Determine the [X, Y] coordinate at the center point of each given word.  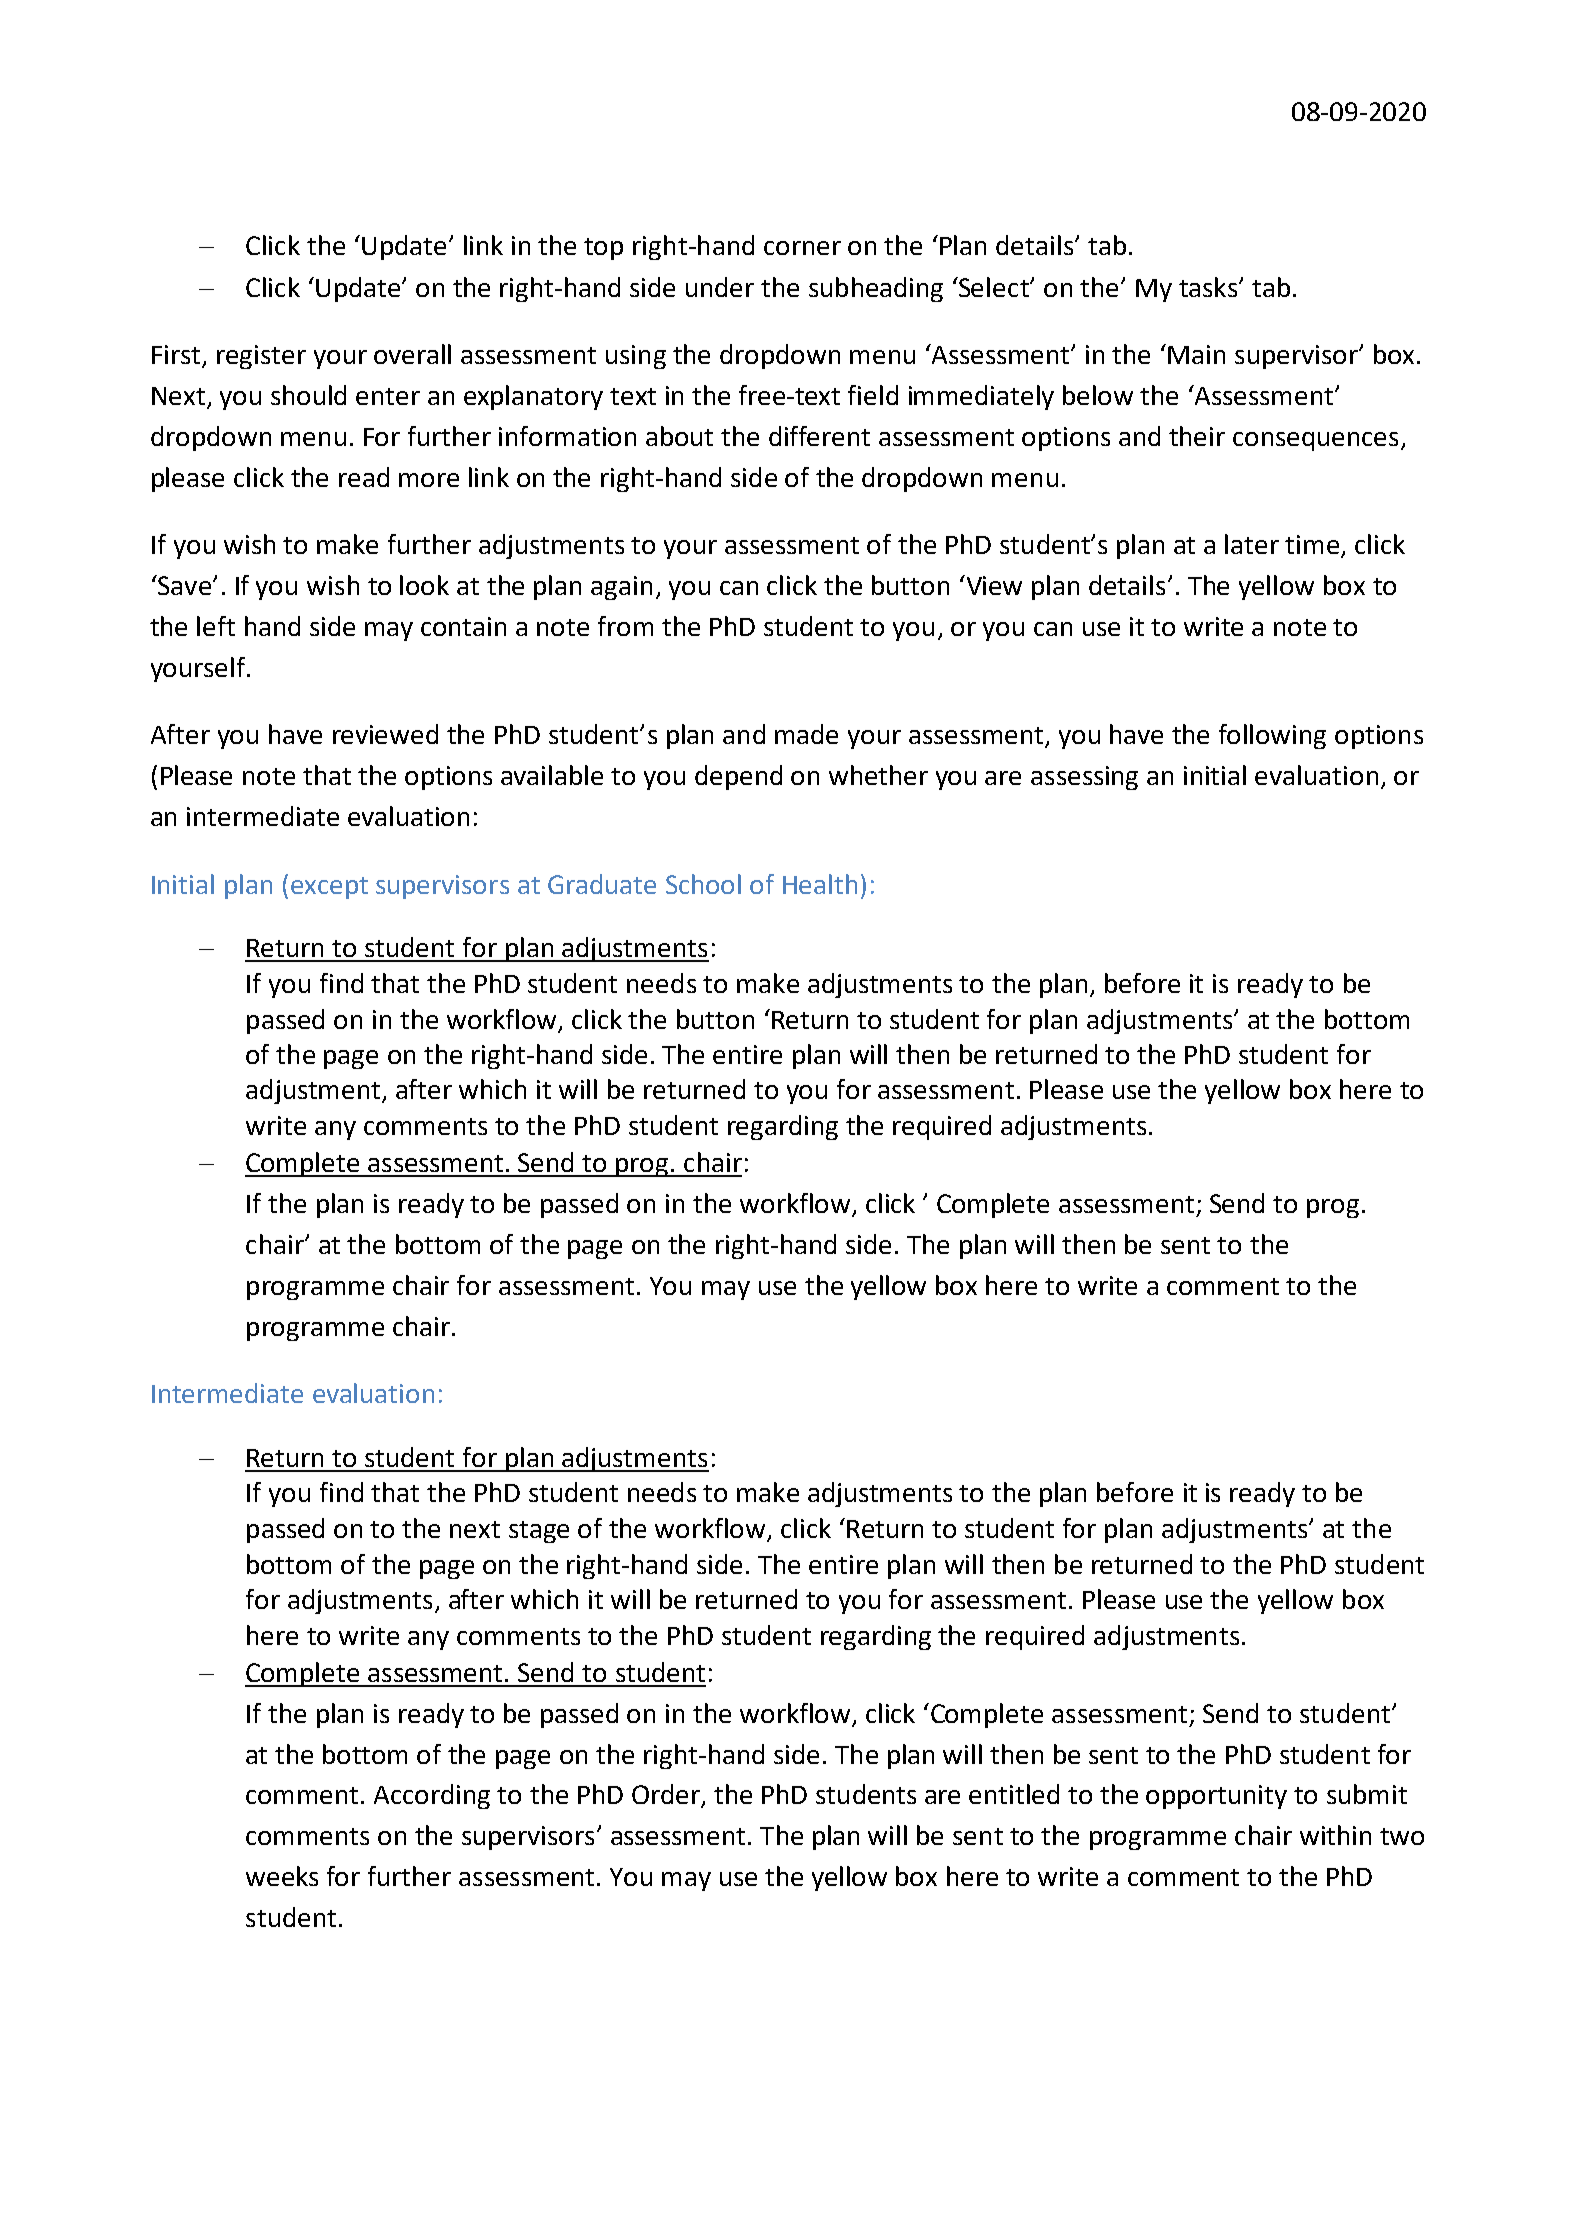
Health [820, 884]
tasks [1209, 287]
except [329, 888]
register [261, 357]
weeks [282, 1876]
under [720, 287]
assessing [1084, 778]
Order [667, 1795]
